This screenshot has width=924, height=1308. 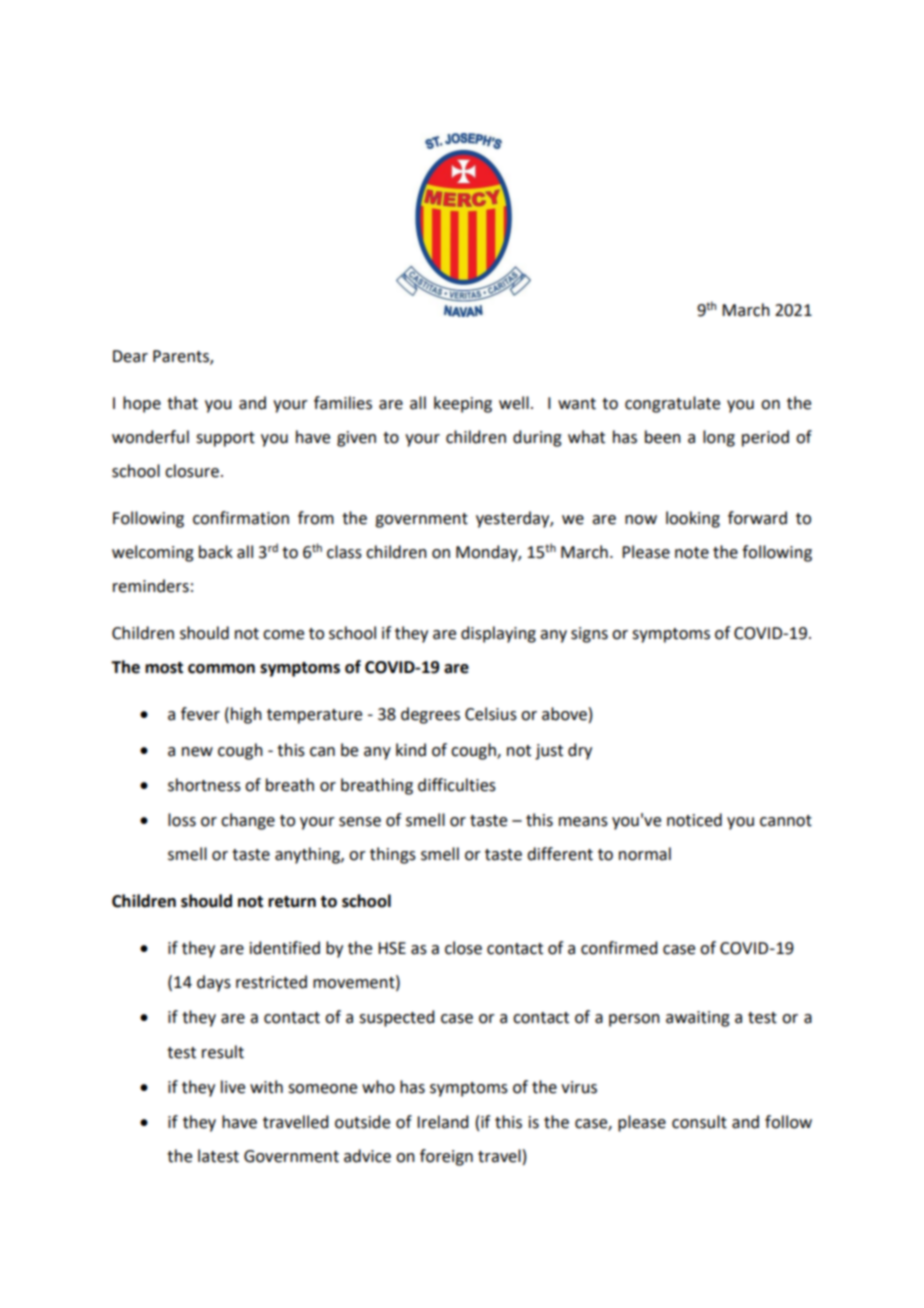 What do you see at coordinates (442, 1122) in the screenshot?
I see `Ireland` at bounding box center [442, 1122].
